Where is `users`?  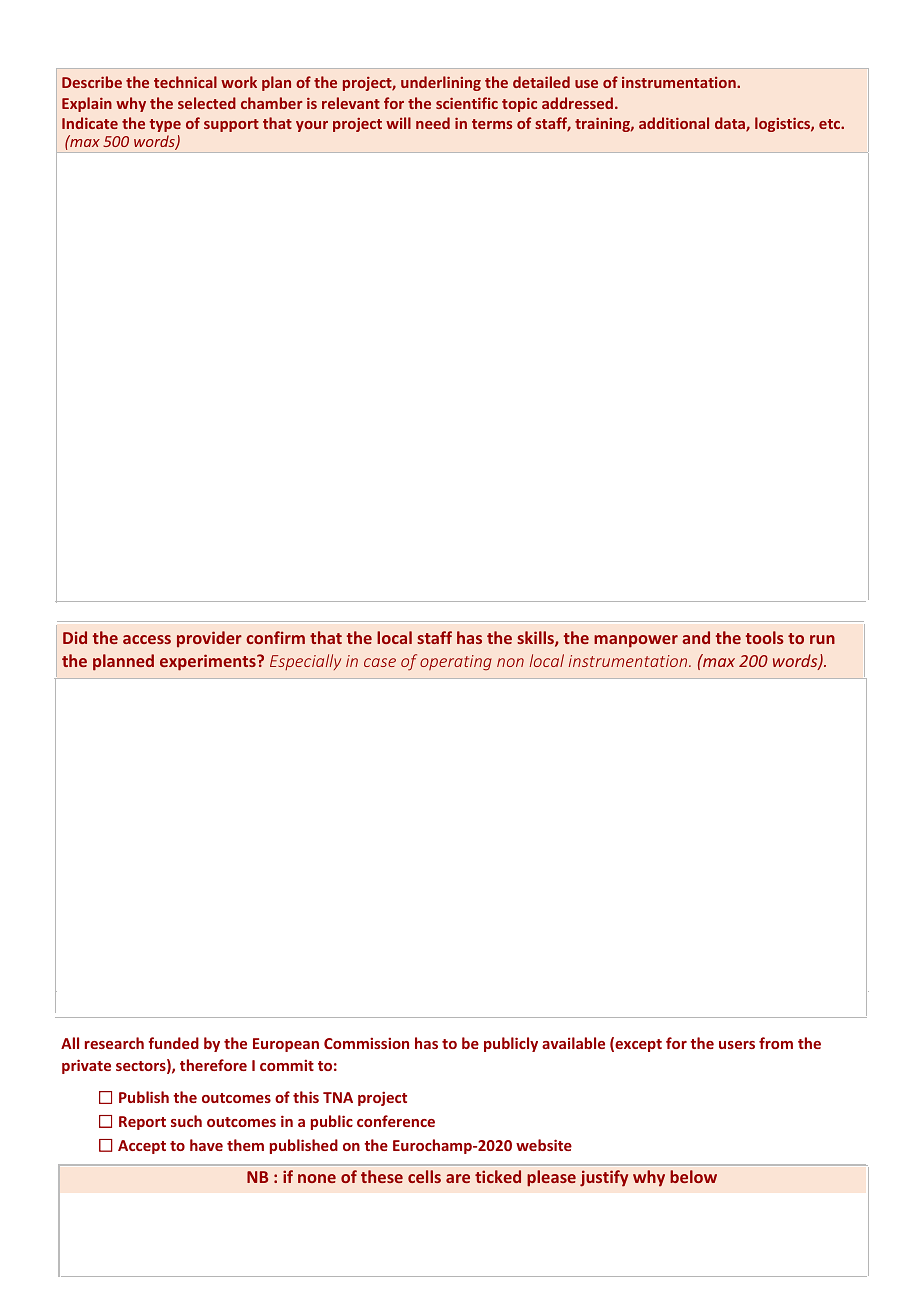 users is located at coordinates (737, 1045).
